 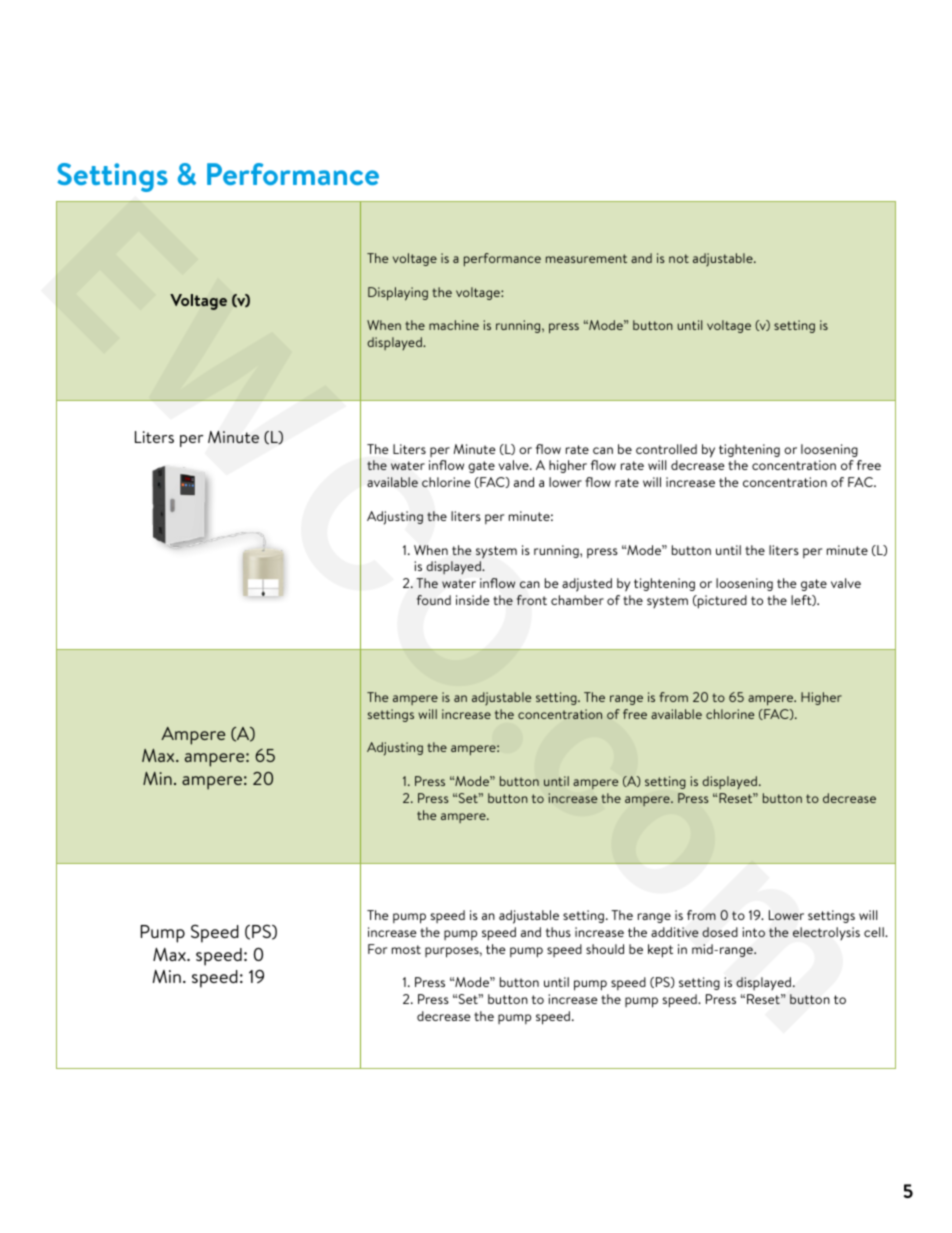 I want to click on inside, so click(x=472, y=600).
